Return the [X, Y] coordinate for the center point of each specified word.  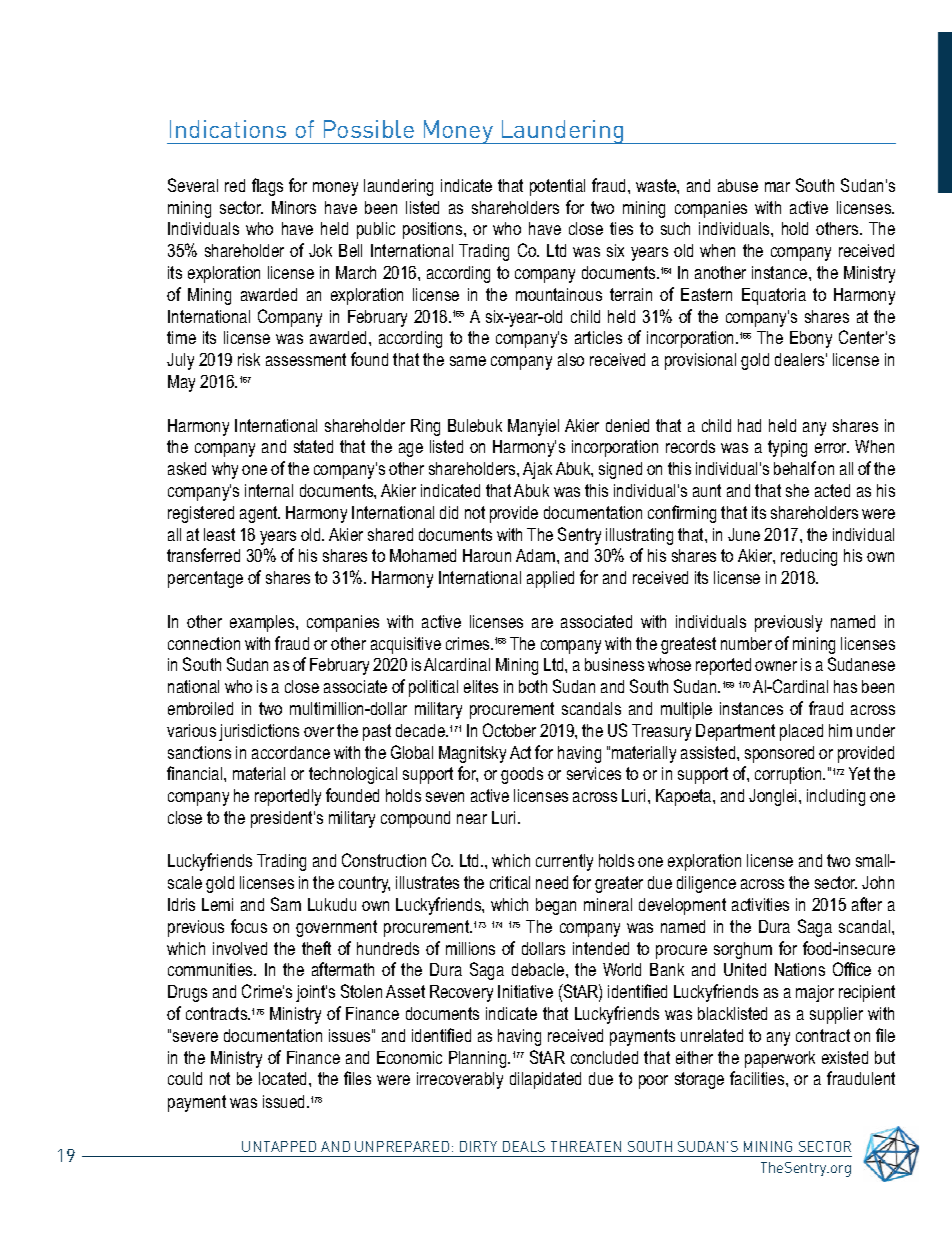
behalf [795, 468]
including [836, 797]
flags [267, 187]
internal [269, 490]
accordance [291, 752]
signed [620, 470]
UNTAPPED [279, 1146]
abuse [738, 185]
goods [522, 775]
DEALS [524, 1146]
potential [557, 187]
